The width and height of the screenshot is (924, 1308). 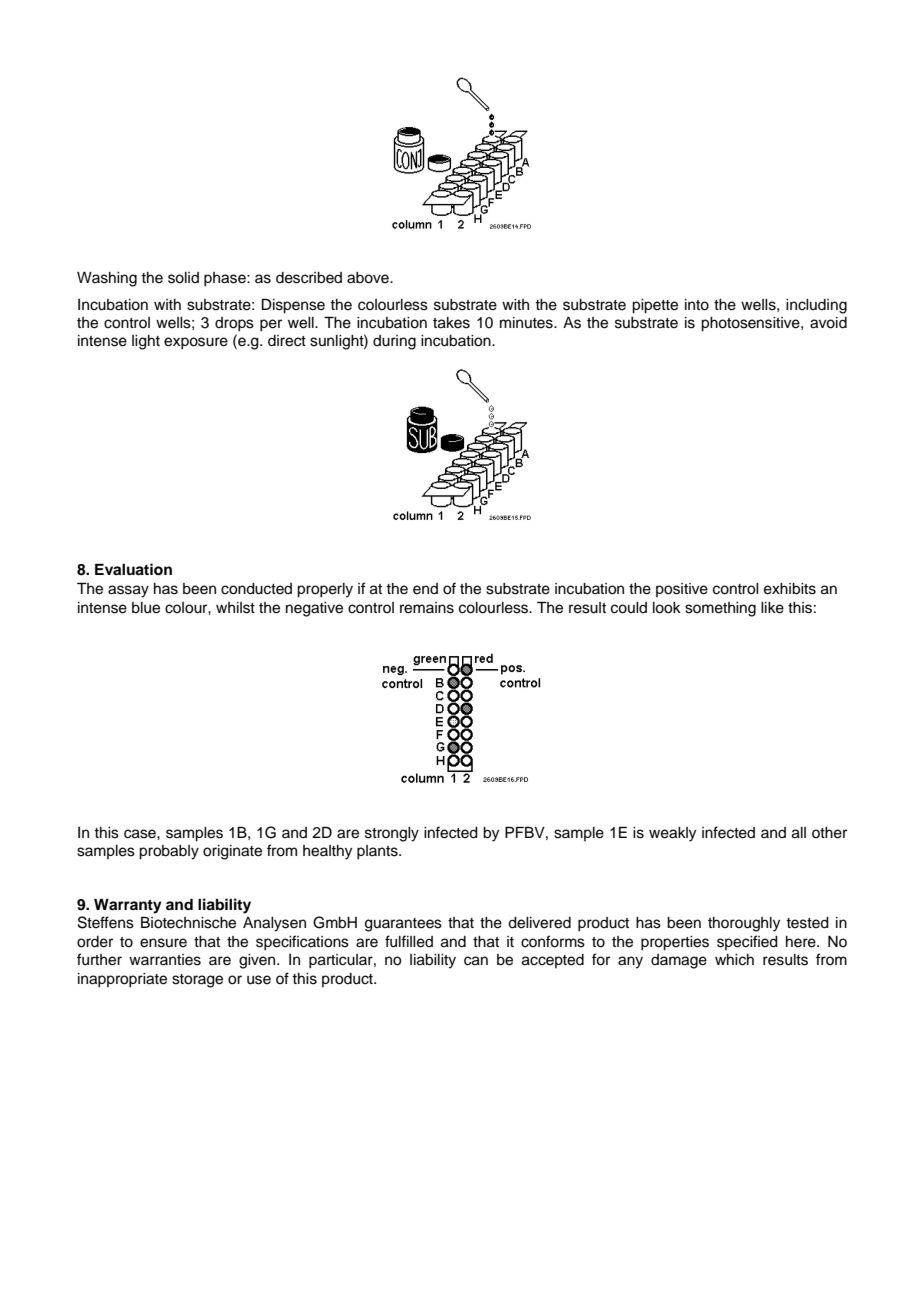 I want to click on something, so click(x=720, y=609).
